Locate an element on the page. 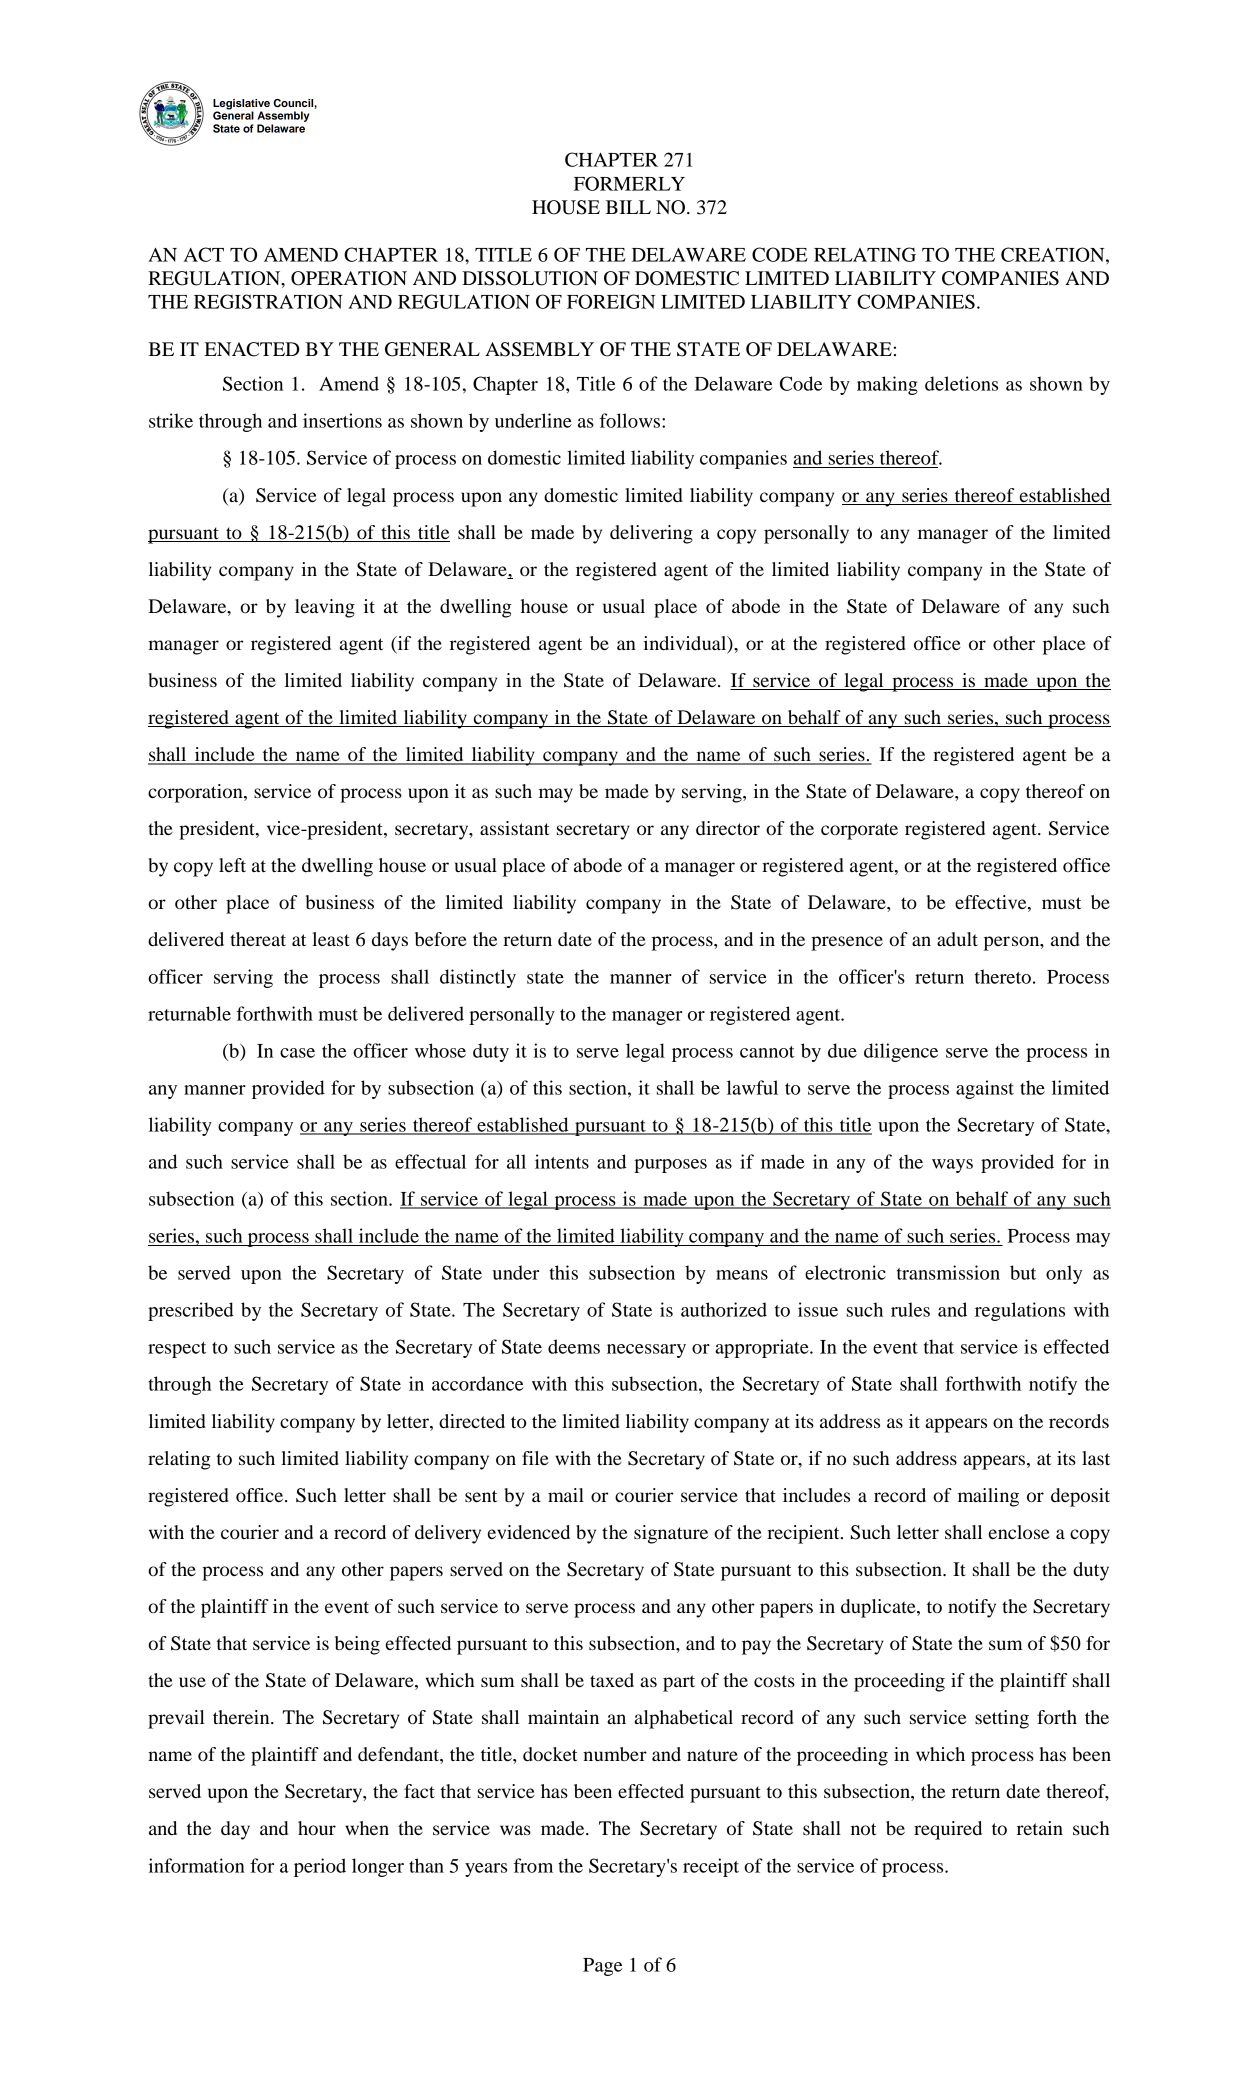  deletions is located at coordinates (961, 383).
